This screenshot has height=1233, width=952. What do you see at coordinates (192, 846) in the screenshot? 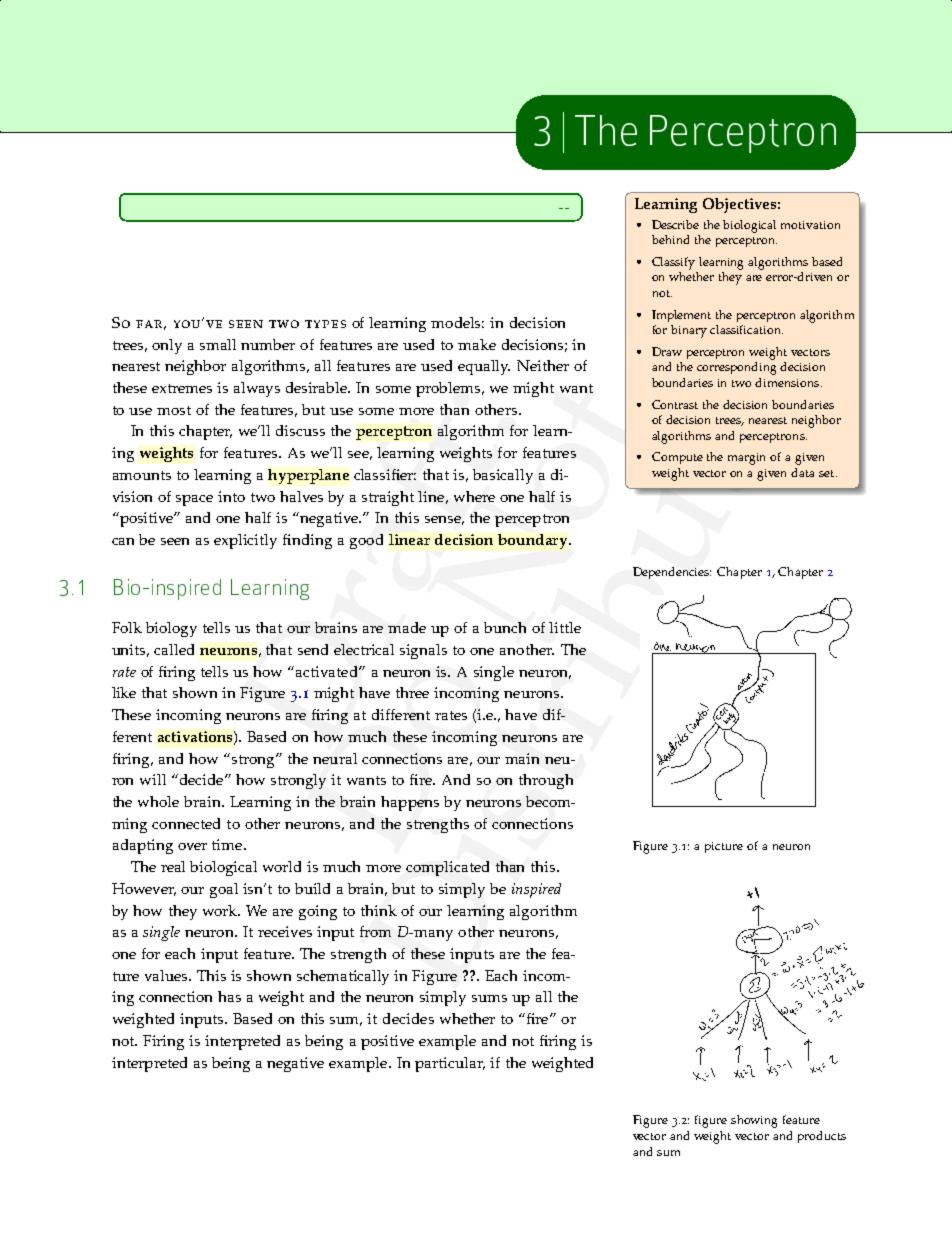
I see `over` at bounding box center [192, 846].
